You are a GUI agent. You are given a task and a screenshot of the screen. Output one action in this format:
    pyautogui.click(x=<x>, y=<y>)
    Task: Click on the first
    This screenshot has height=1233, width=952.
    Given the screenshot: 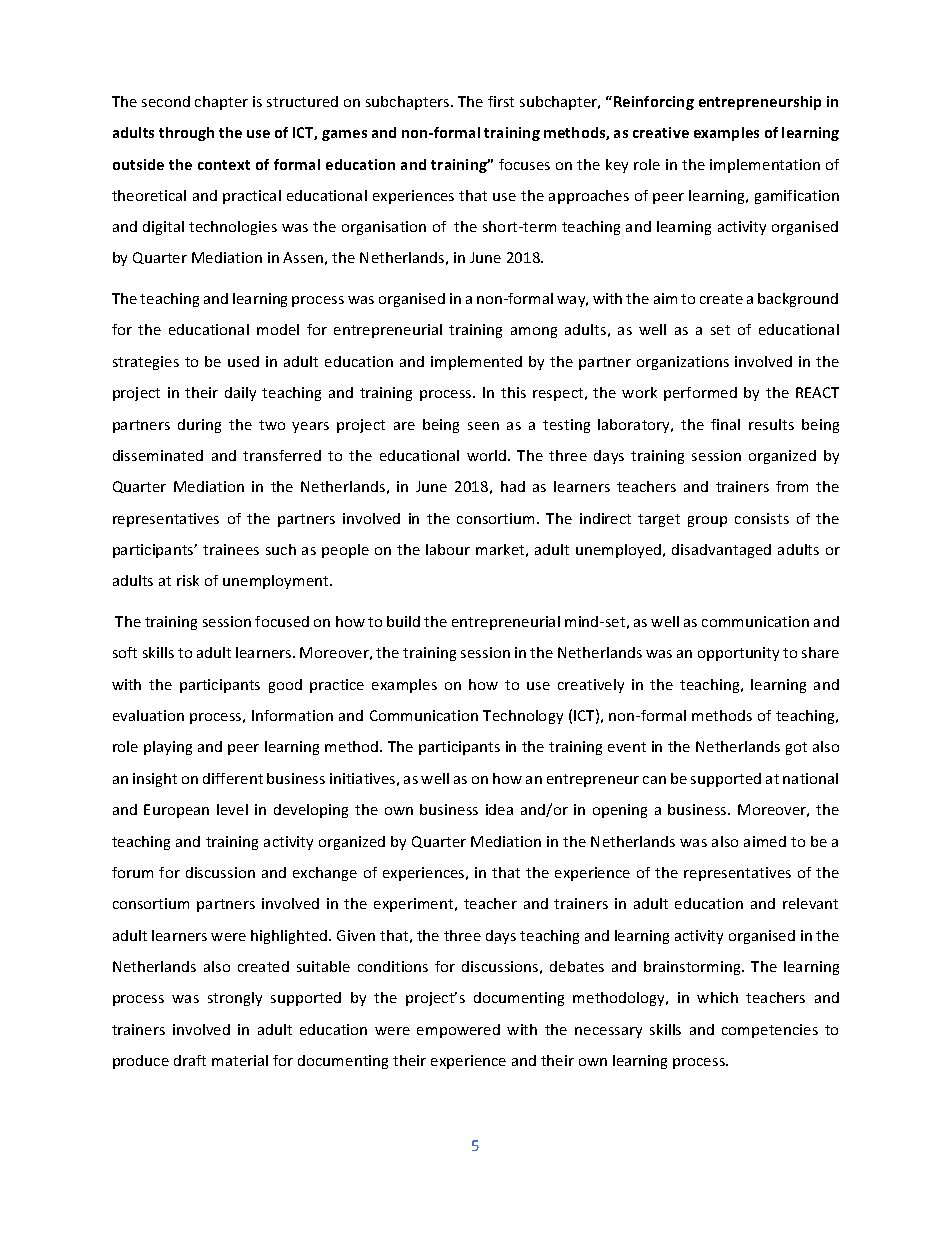 What is the action you would take?
    pyautogui.click(x=501, y=101)
